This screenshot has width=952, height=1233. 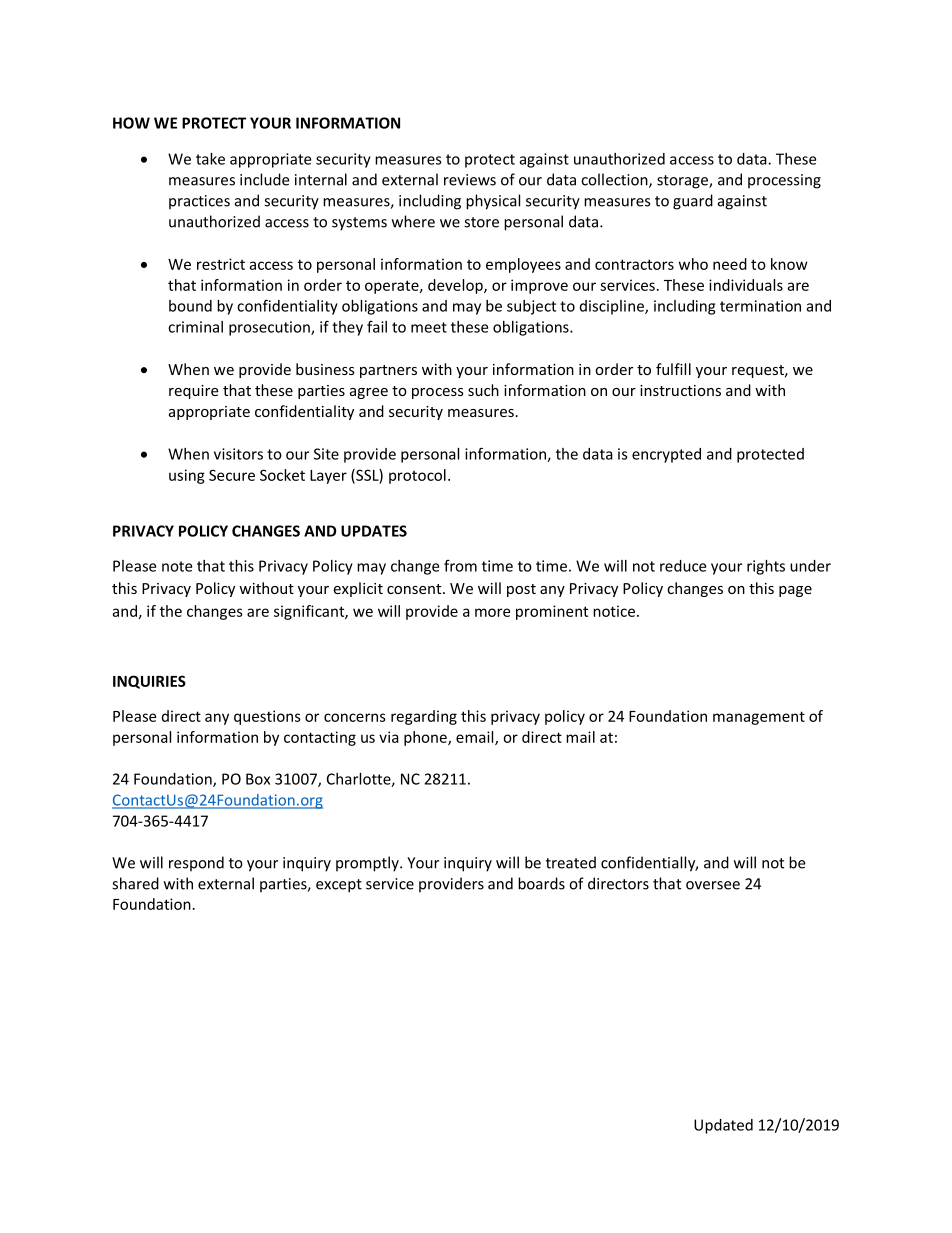 I want to click on rights, so click(x=766, y=567).
